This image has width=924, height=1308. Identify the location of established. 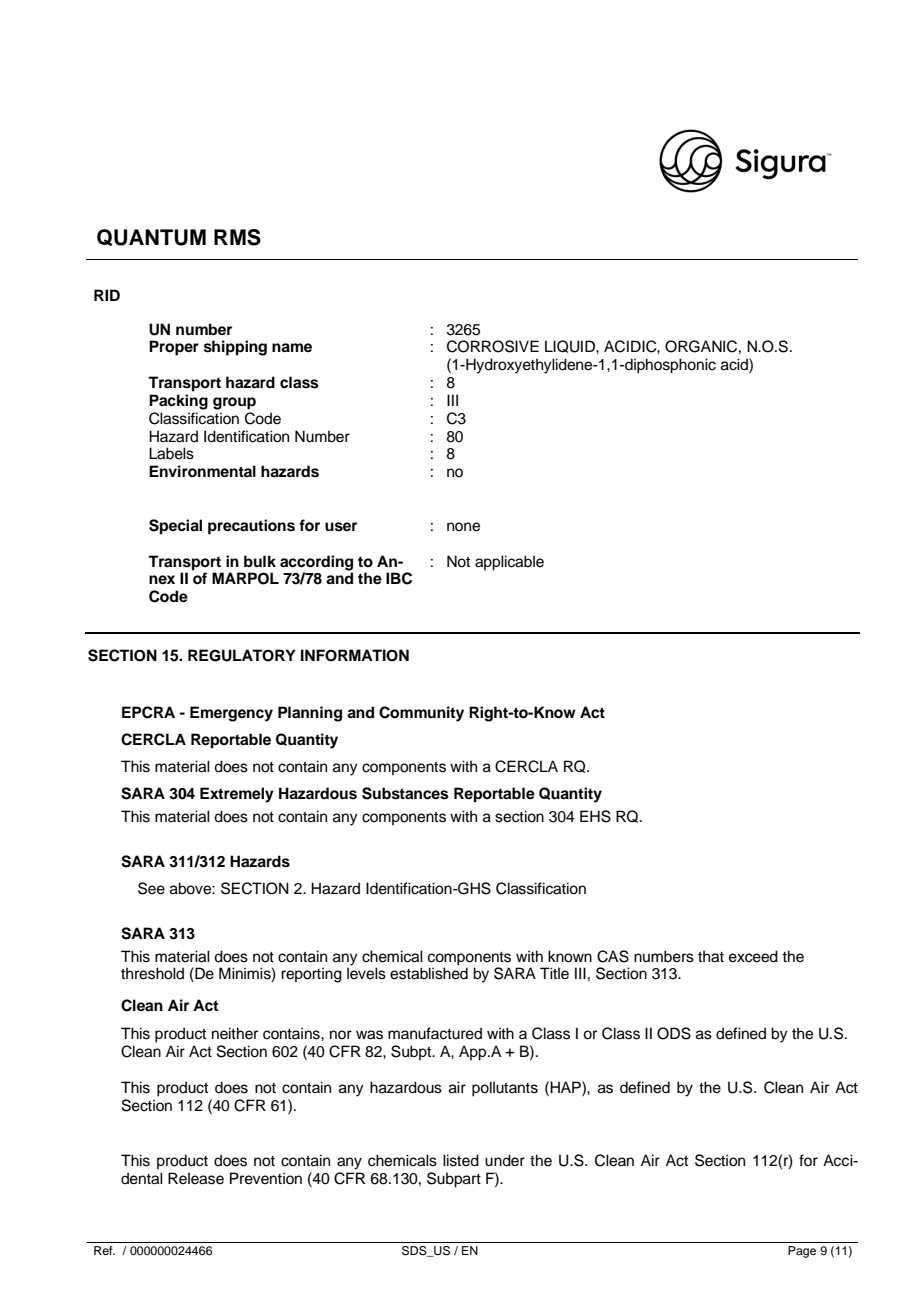
(429, 973).
